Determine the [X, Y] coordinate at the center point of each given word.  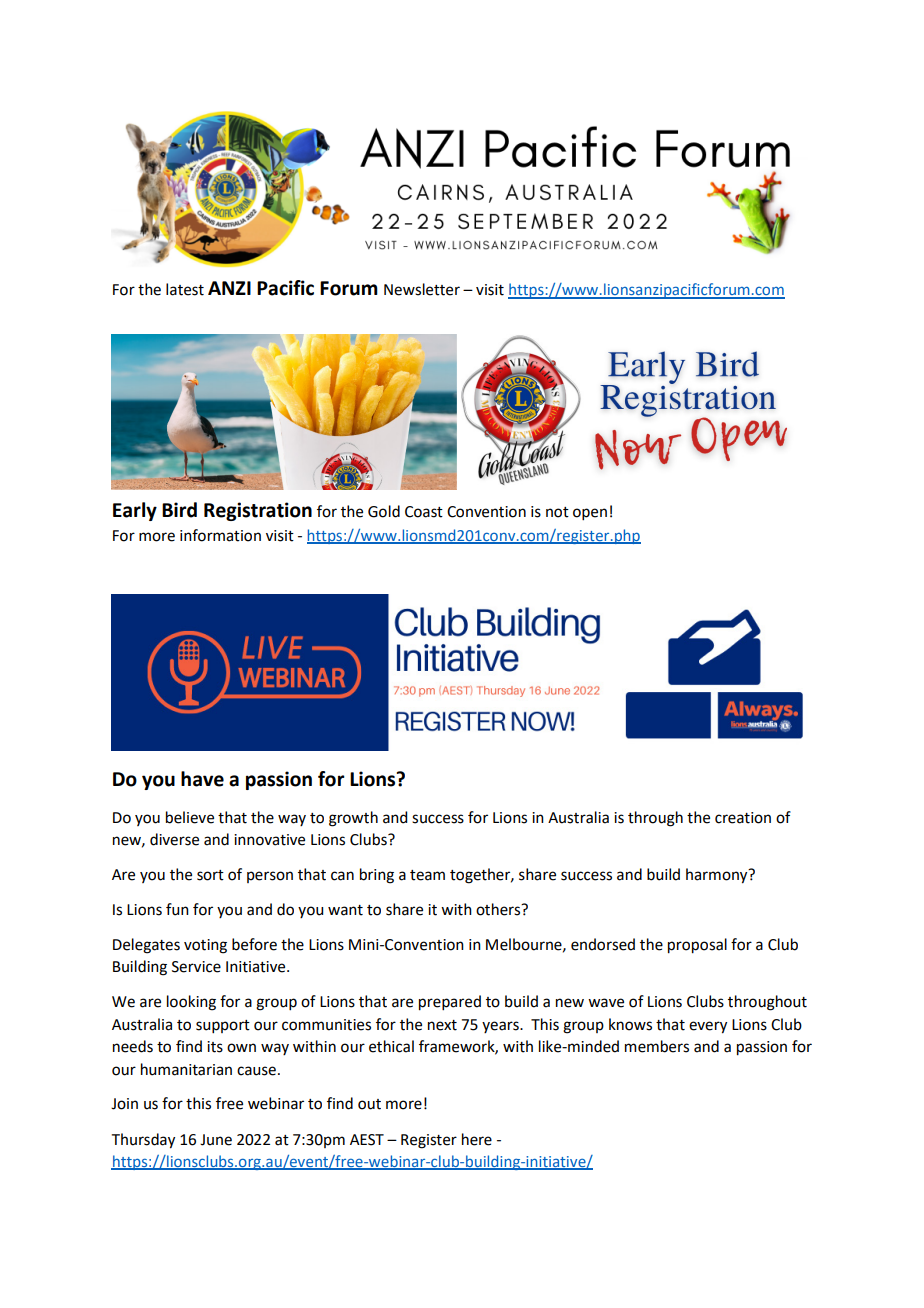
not [557, 512]
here [477, 1139]
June [216, 1140]
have [202, 779]
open [590, 514]
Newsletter [422, 289]
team [427, 875]
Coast [424, 512]
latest [185, 289]
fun [177, 909]
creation [743, 818]
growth [353, 819]
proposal [697, 946]
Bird [179, 510]
